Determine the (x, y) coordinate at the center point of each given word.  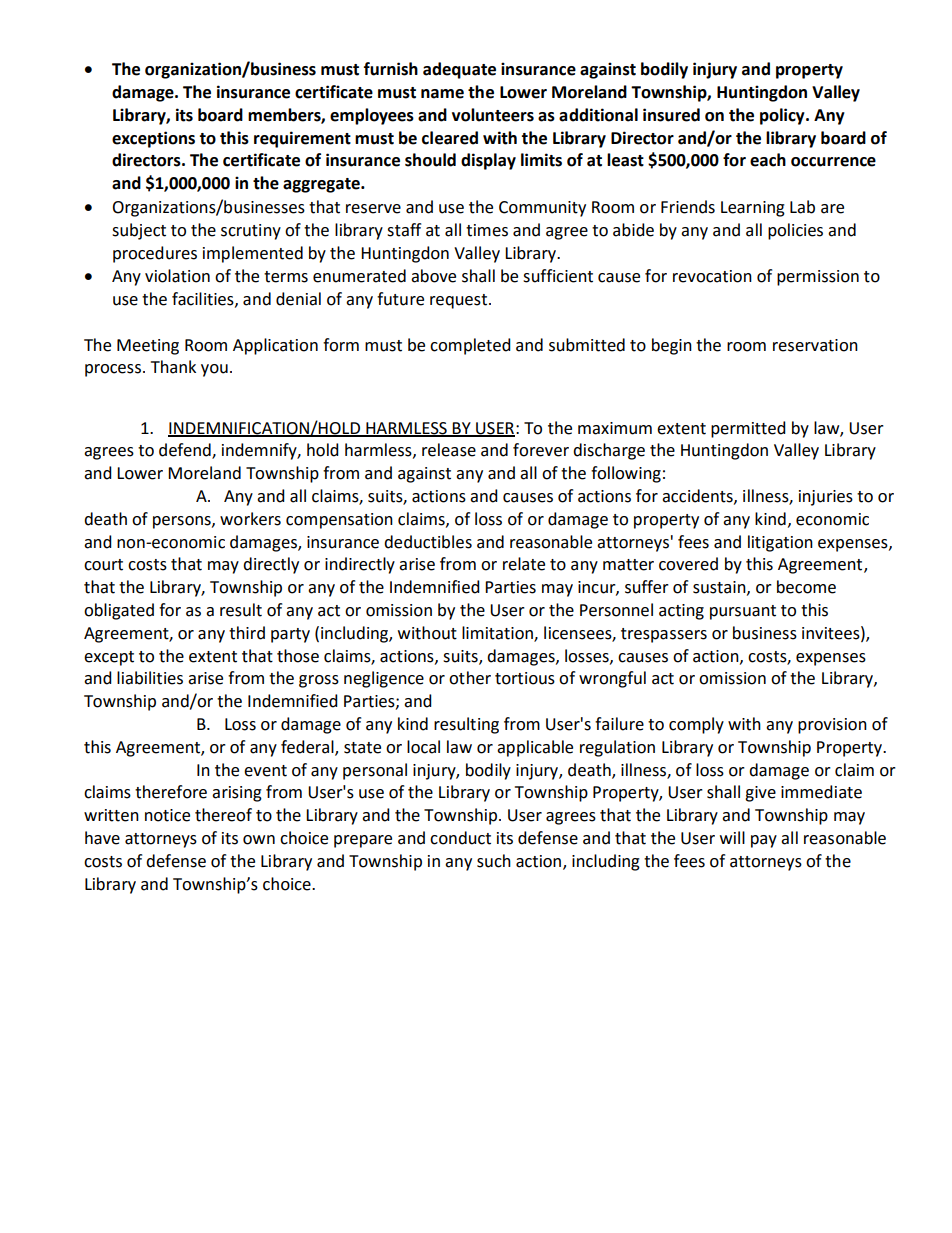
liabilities (150, 678)
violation (177, 276)
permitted (748, 429)
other (470, 678)
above (433, 276)
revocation (712, 276)
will (732, 837)
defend (186, 451)
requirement (302, 139)
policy (783, 116)
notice (167, 815)
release (449, 450)
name (442, 94)
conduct (460, 838)
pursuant (743, 612)
